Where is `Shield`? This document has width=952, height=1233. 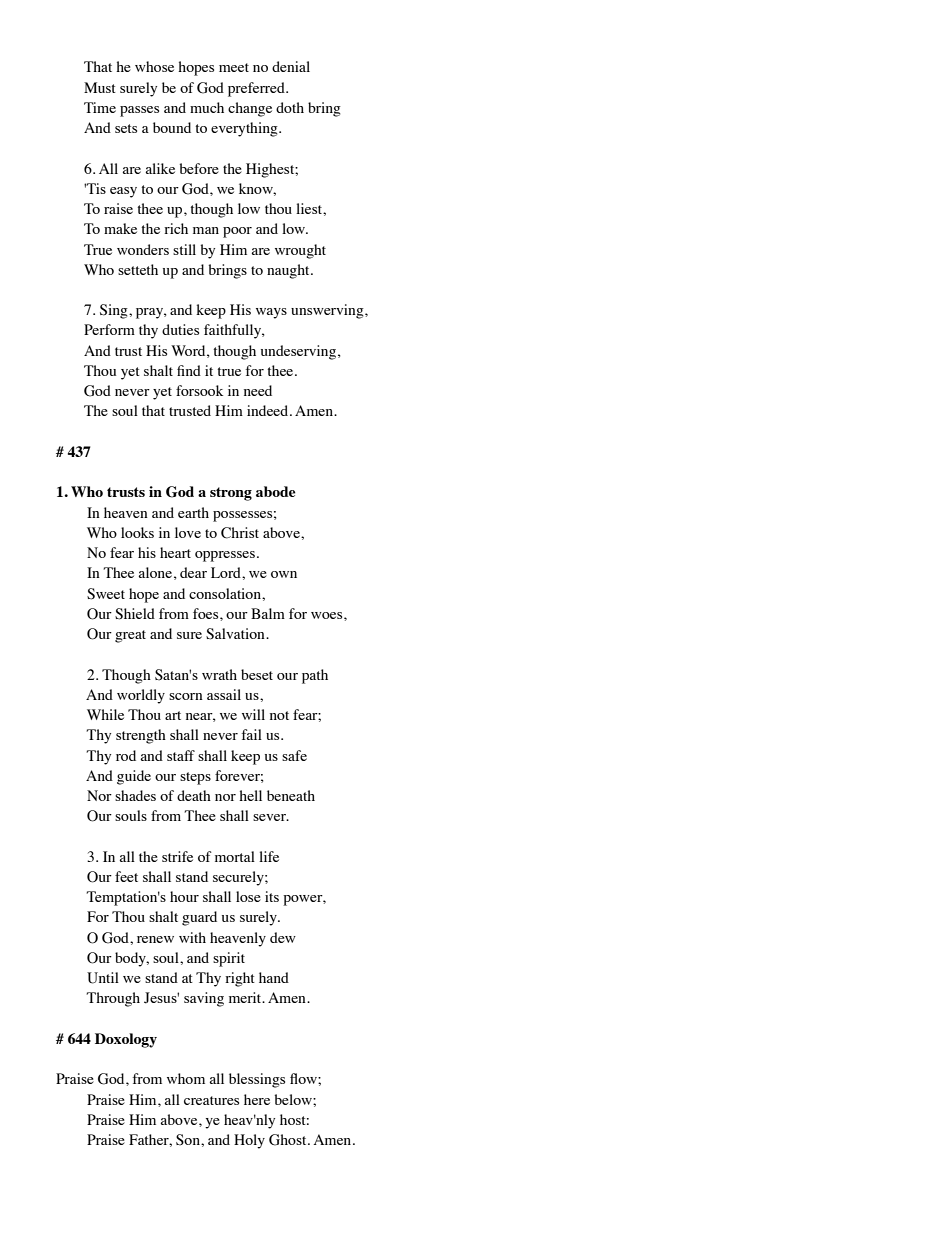
Shield is located at coordinates (135, 614).
